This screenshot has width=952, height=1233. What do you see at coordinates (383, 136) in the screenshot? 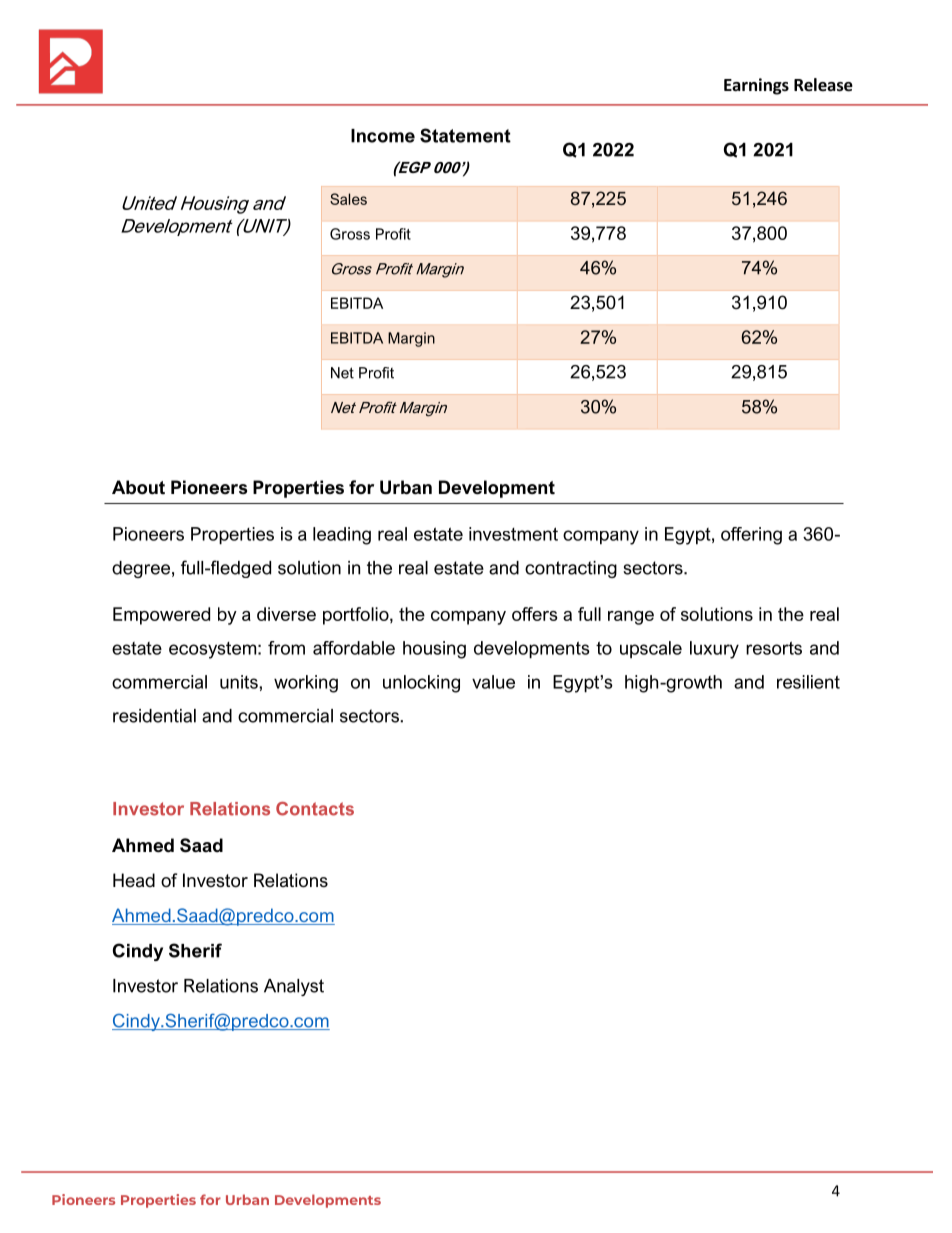
I see `Income` at bounding box center [383, 136].
